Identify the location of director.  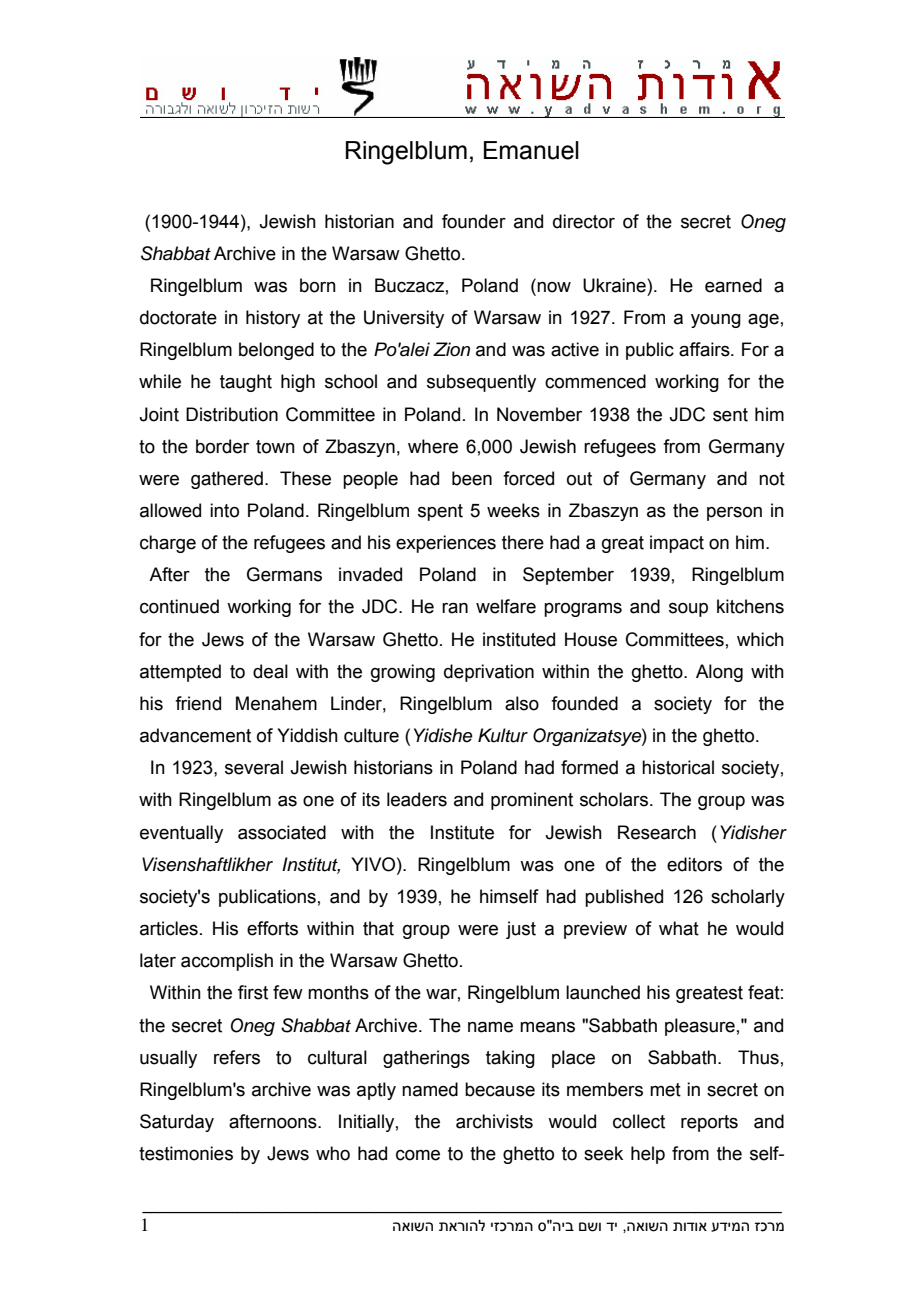
(584, 221).
